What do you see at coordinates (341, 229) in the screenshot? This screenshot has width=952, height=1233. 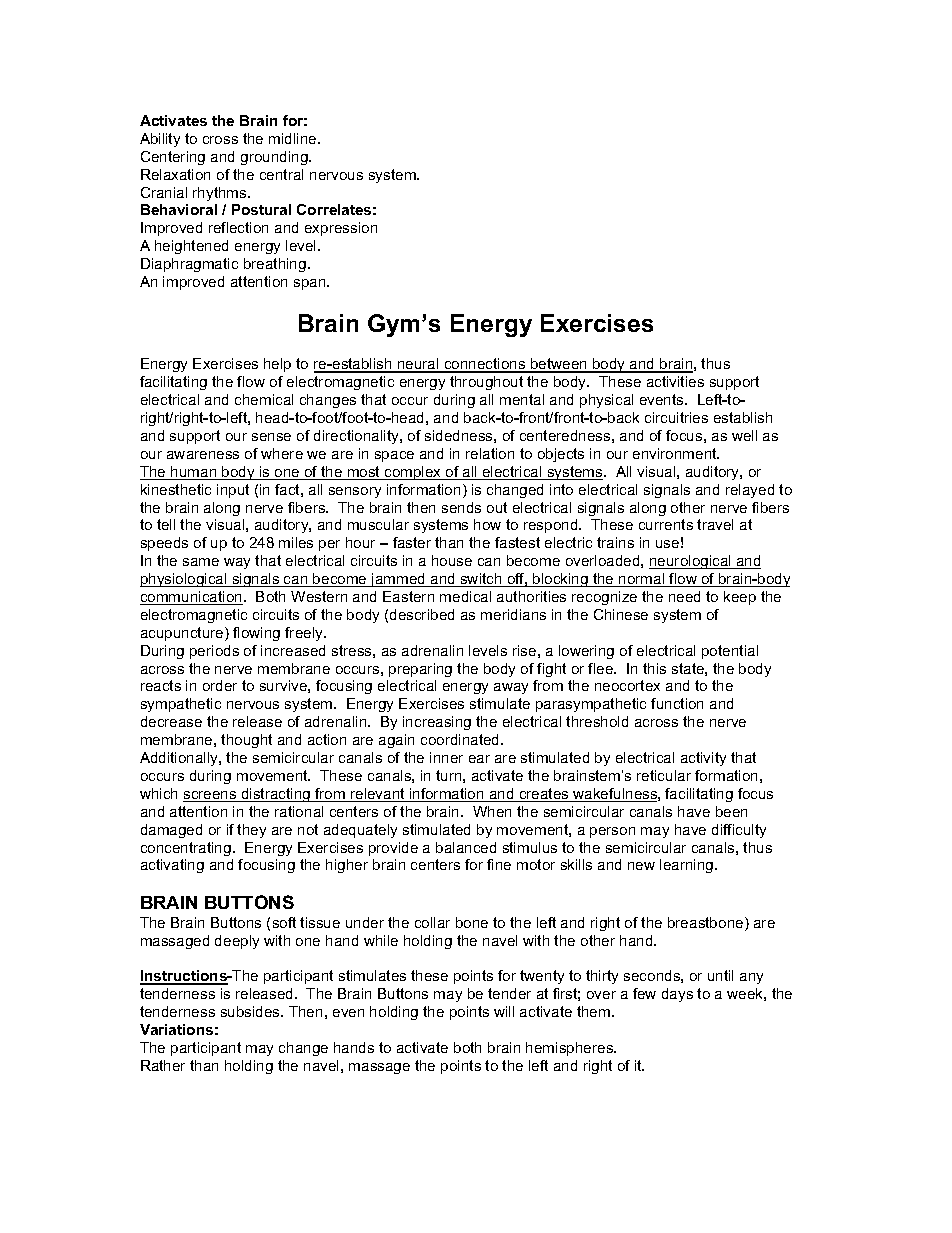 I see `expression` at bounding box center [341, 229].
